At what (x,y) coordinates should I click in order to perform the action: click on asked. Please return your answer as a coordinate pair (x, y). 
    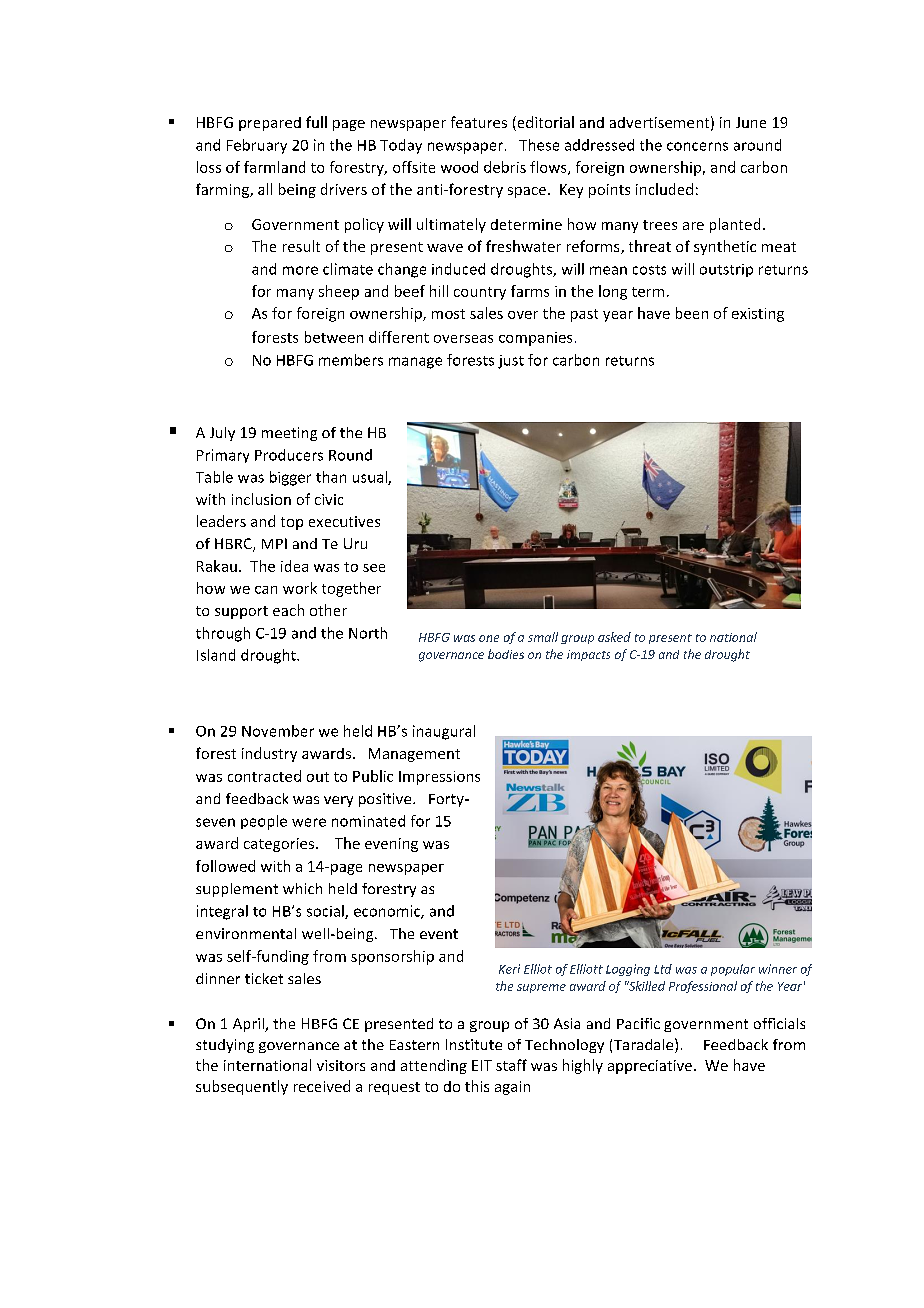
    Looking at the image, I should click on (614, 637).
